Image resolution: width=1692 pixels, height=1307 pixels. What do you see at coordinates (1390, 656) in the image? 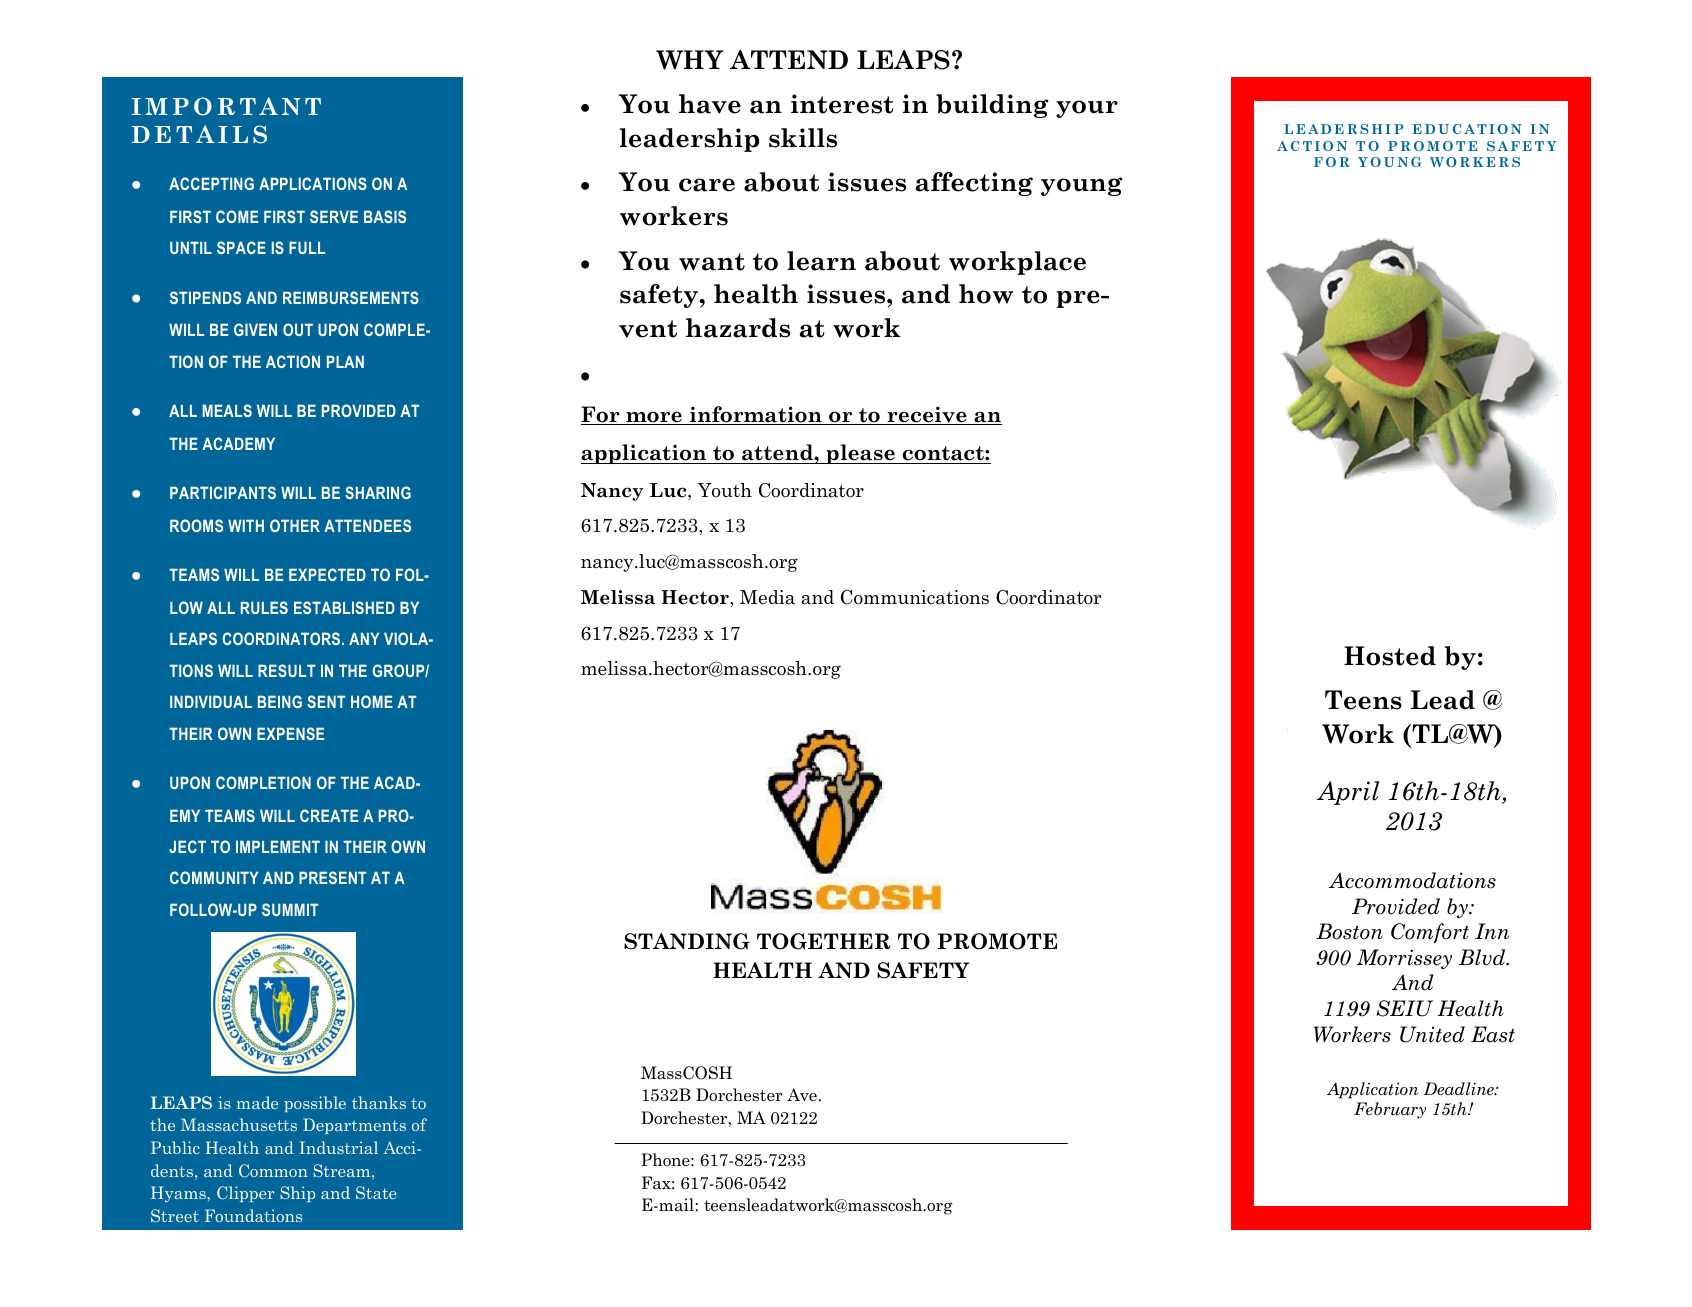
I see `Hosted` at bounding box center [1390, 656].
